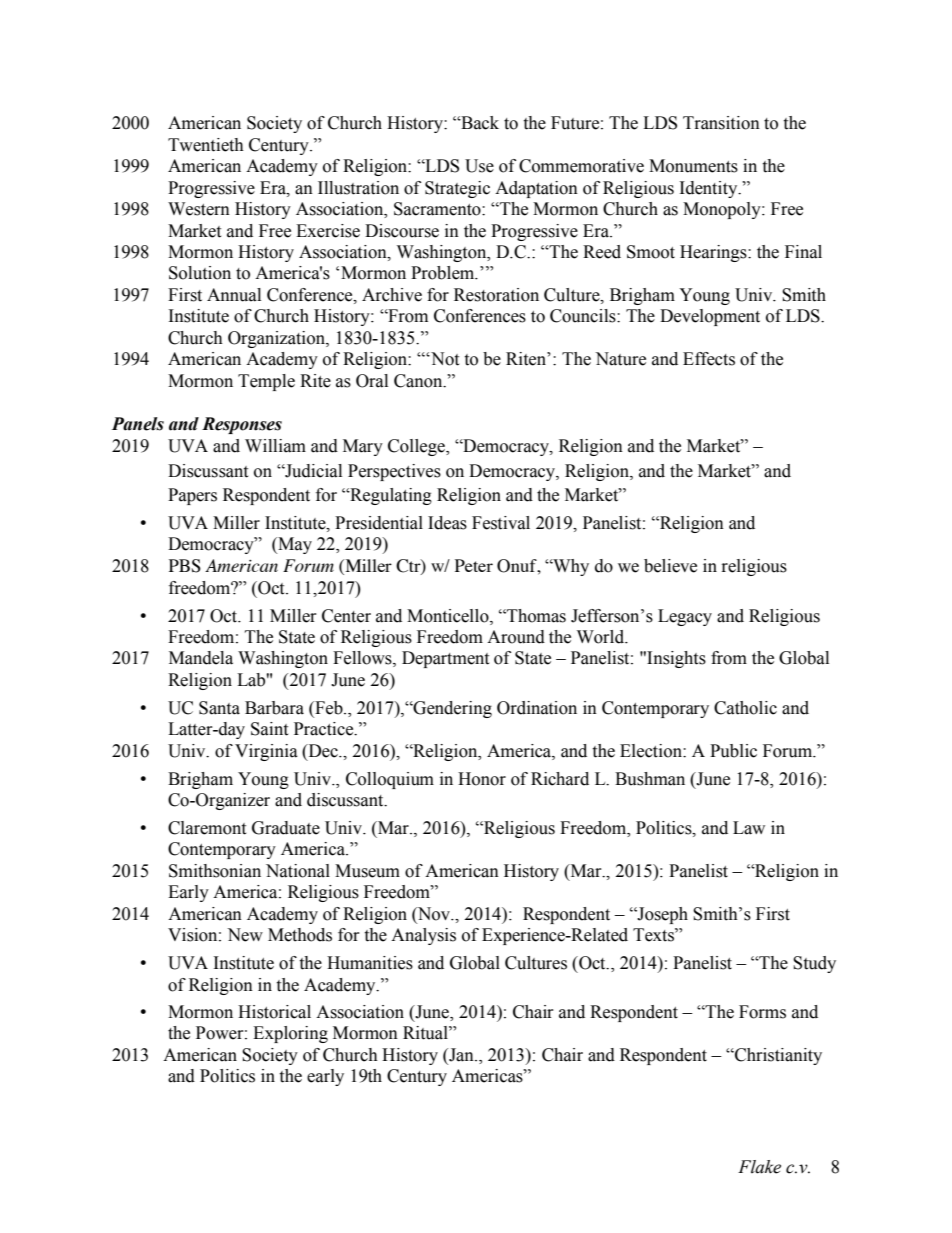 The image size is (952, 1233). Describe the element at coordinates (207, 828) in the page. I see `Claremont` at that location.
